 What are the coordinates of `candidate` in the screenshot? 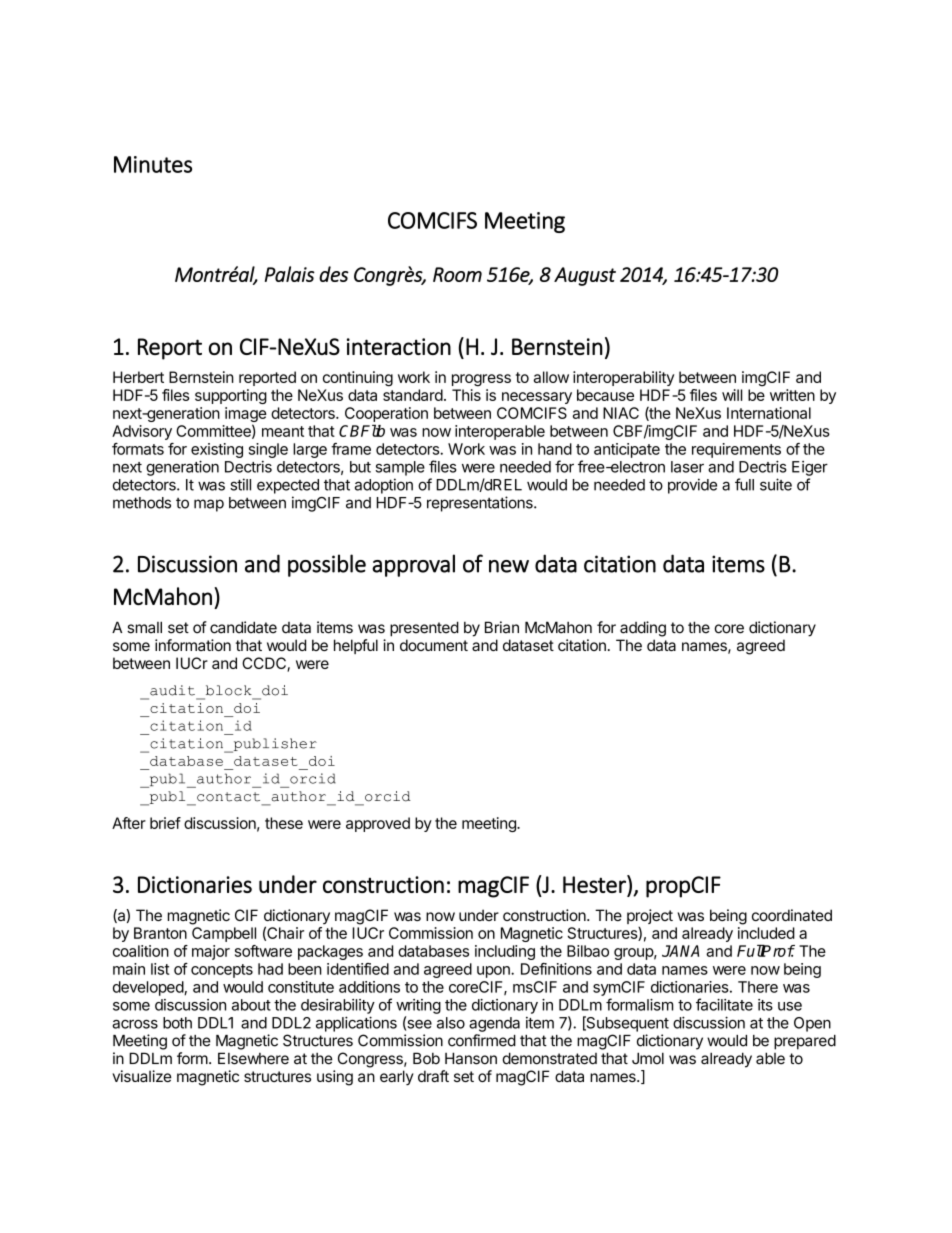 It's located at (243, 627).
